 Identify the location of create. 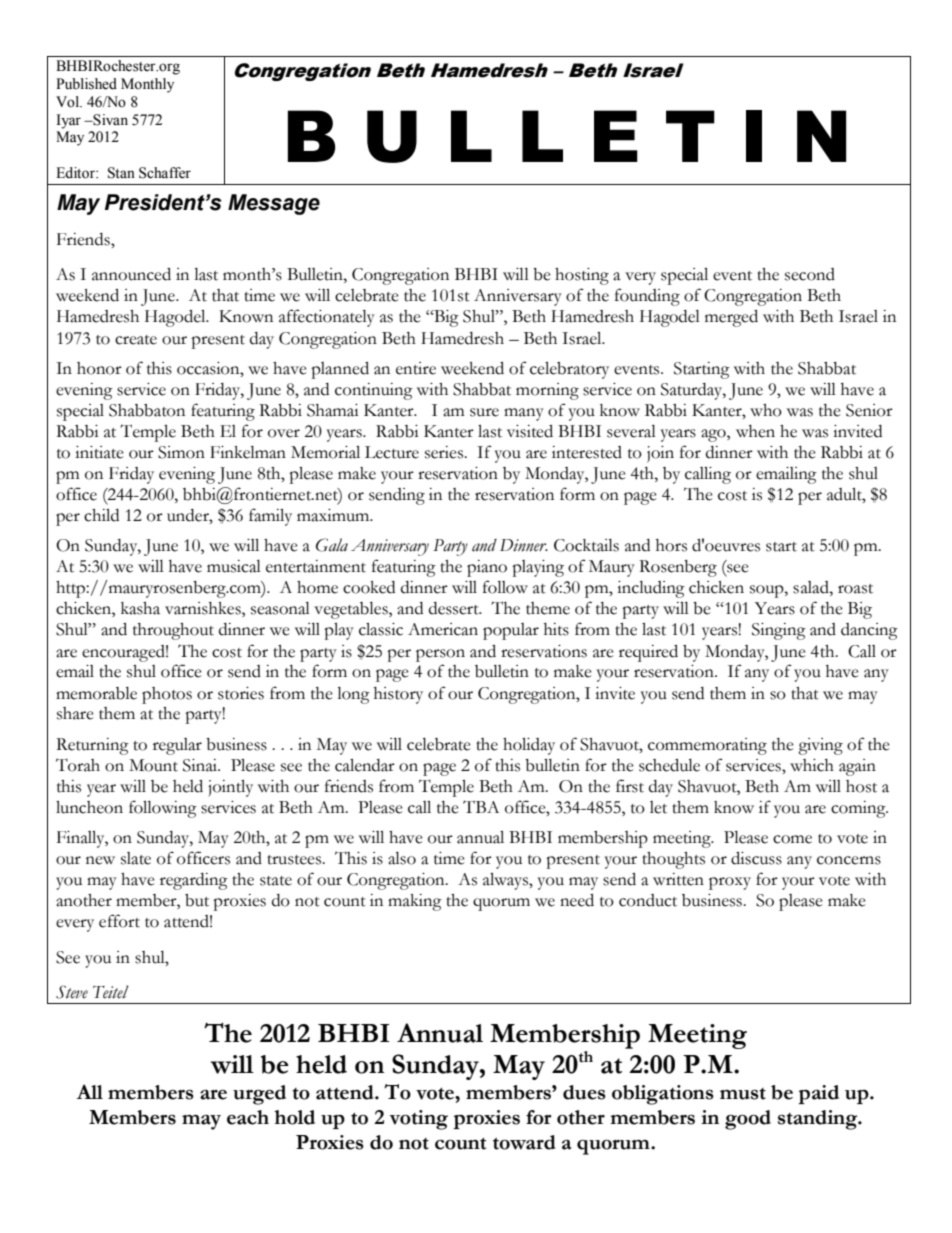
(136, 340).
